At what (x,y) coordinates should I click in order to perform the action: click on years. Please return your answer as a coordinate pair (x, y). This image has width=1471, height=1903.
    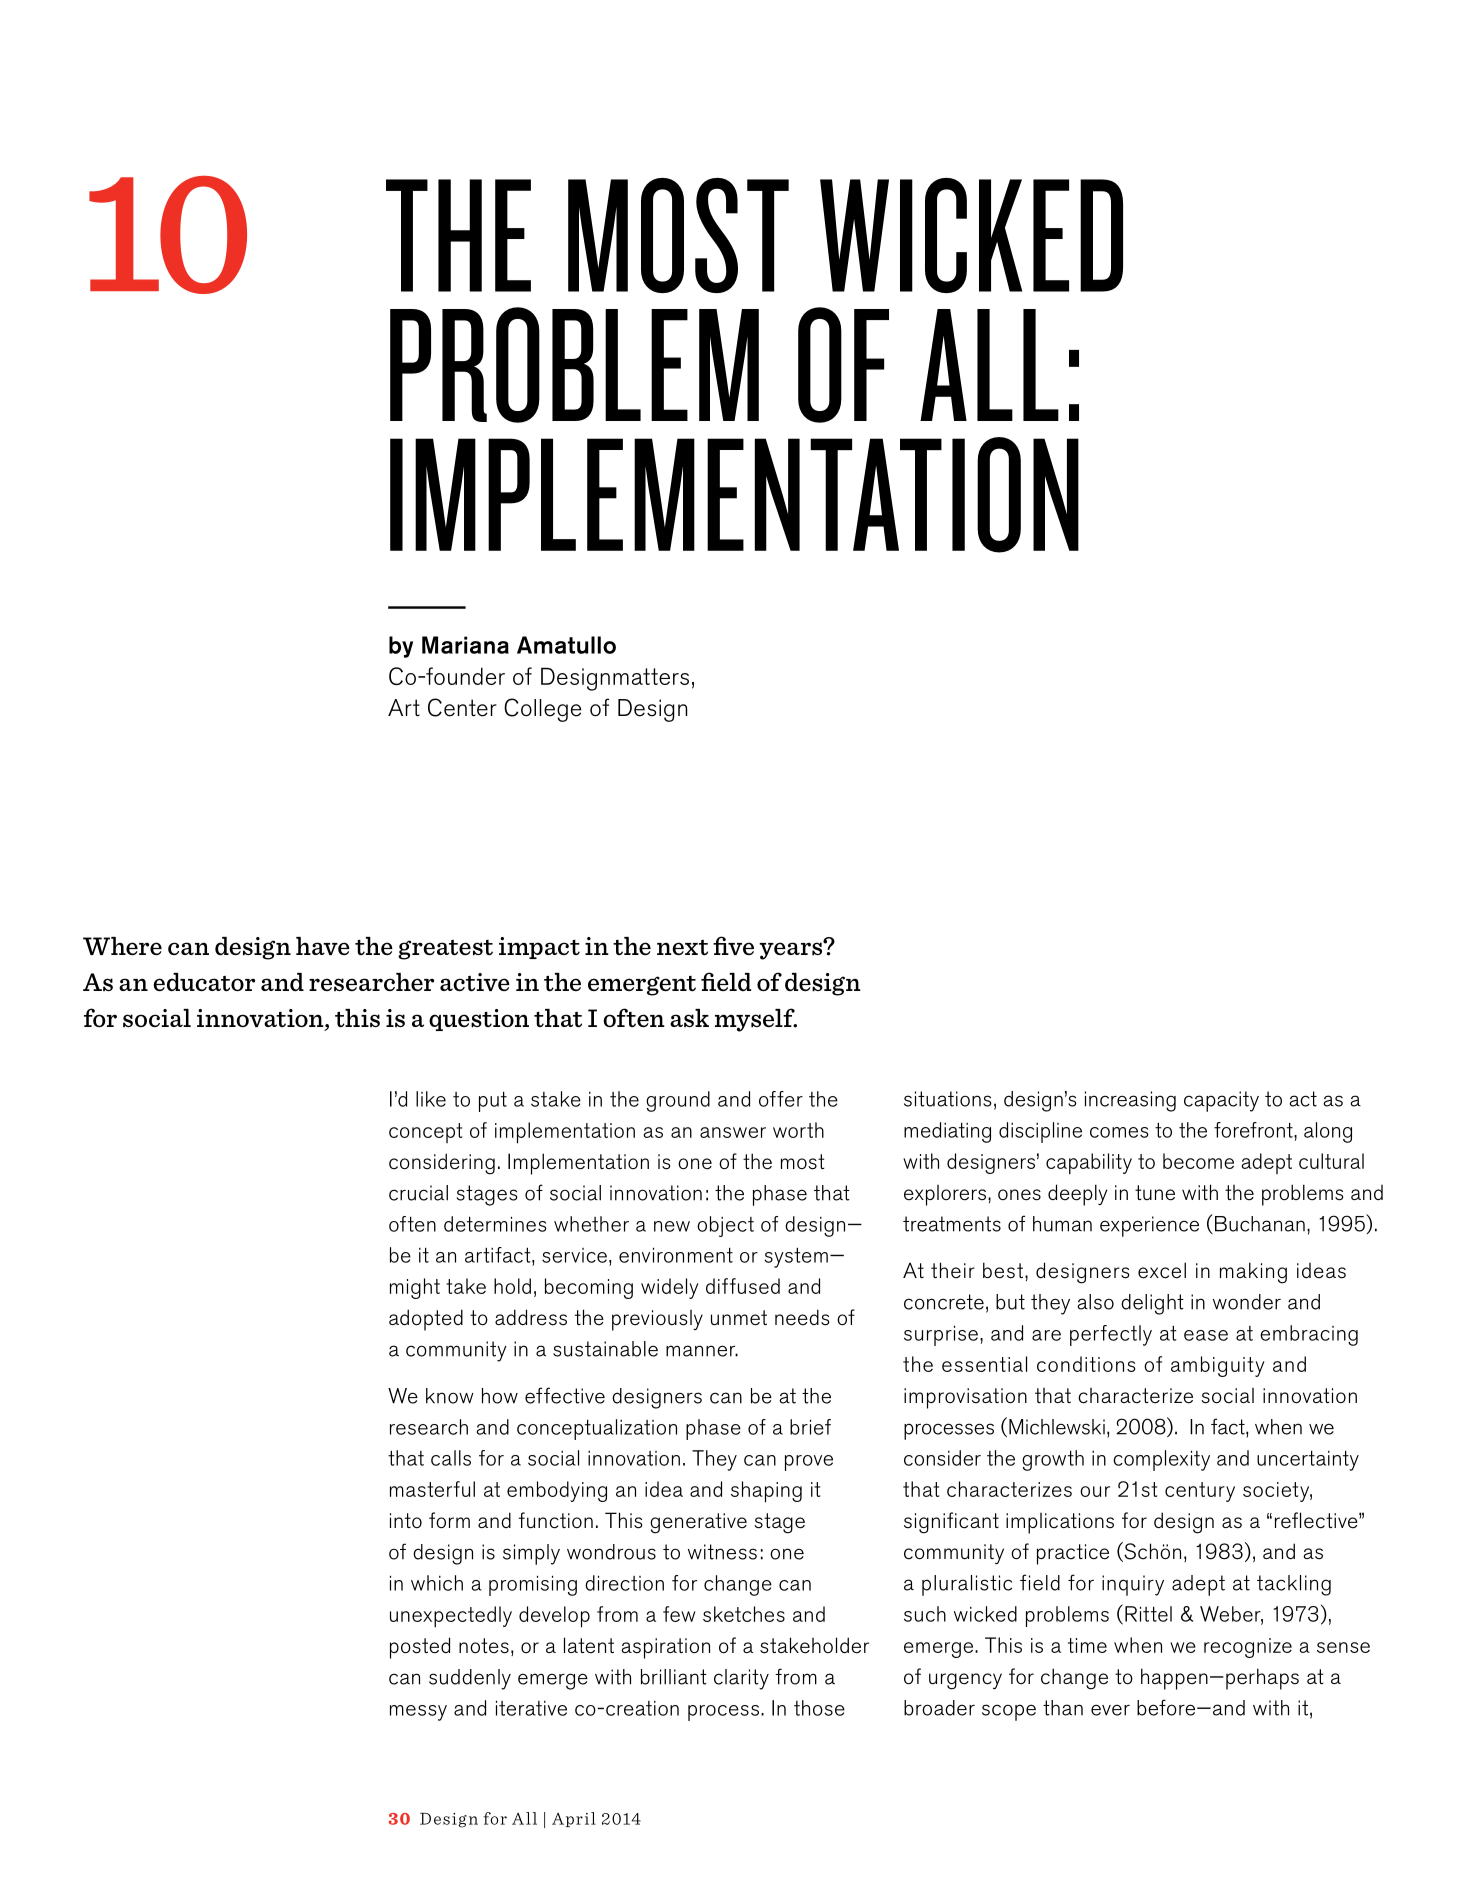
    Looking at the image, I should click on (792, 950).
